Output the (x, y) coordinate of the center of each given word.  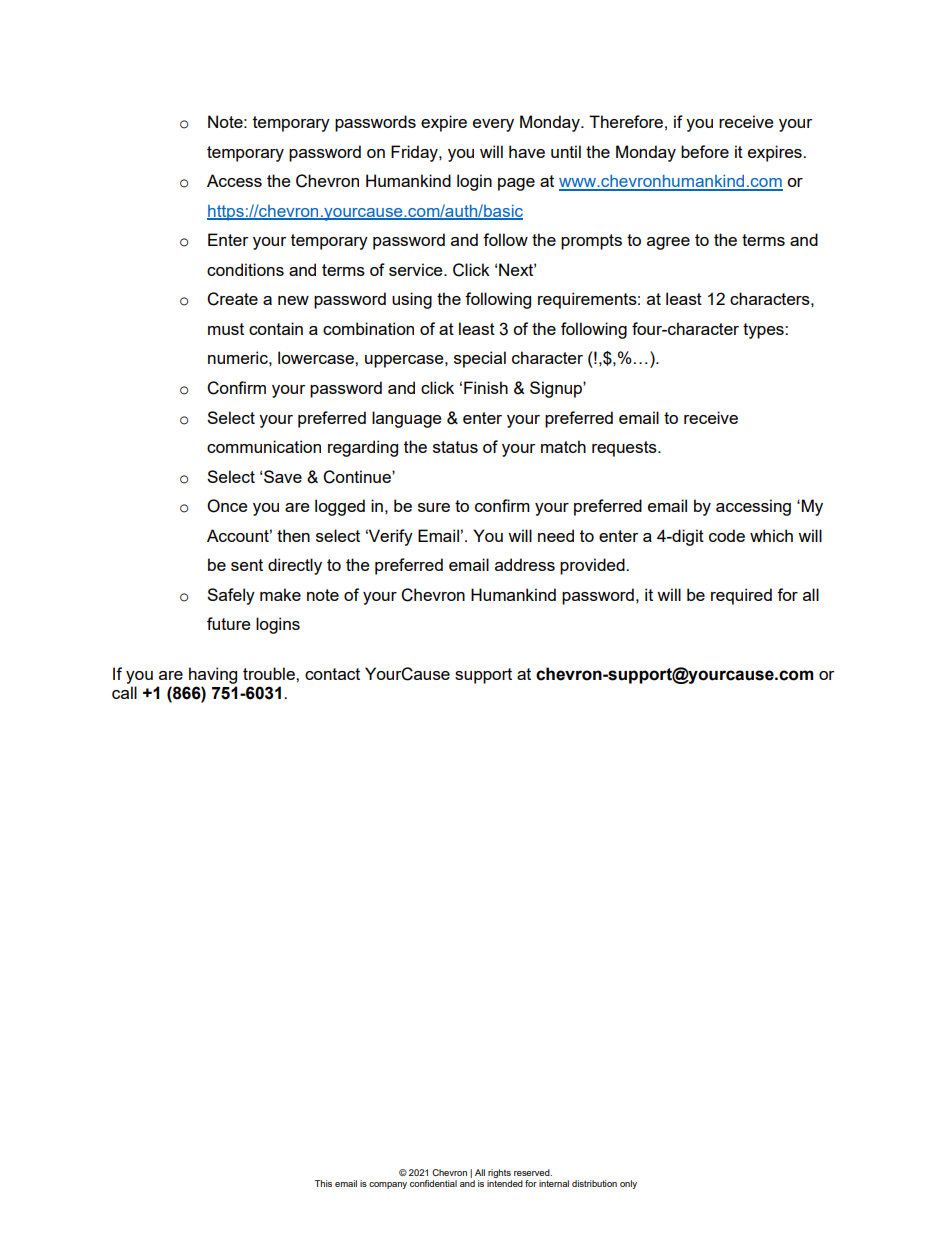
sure (434, 507)
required (741, 596)
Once (227, 506)
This (323, 1183)
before (705, 151)
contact (332, 674)
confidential (433, 1183)
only (628, 1184)
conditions (245, 269)
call (124, 692)
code (727, 535)
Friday (415, 153)
